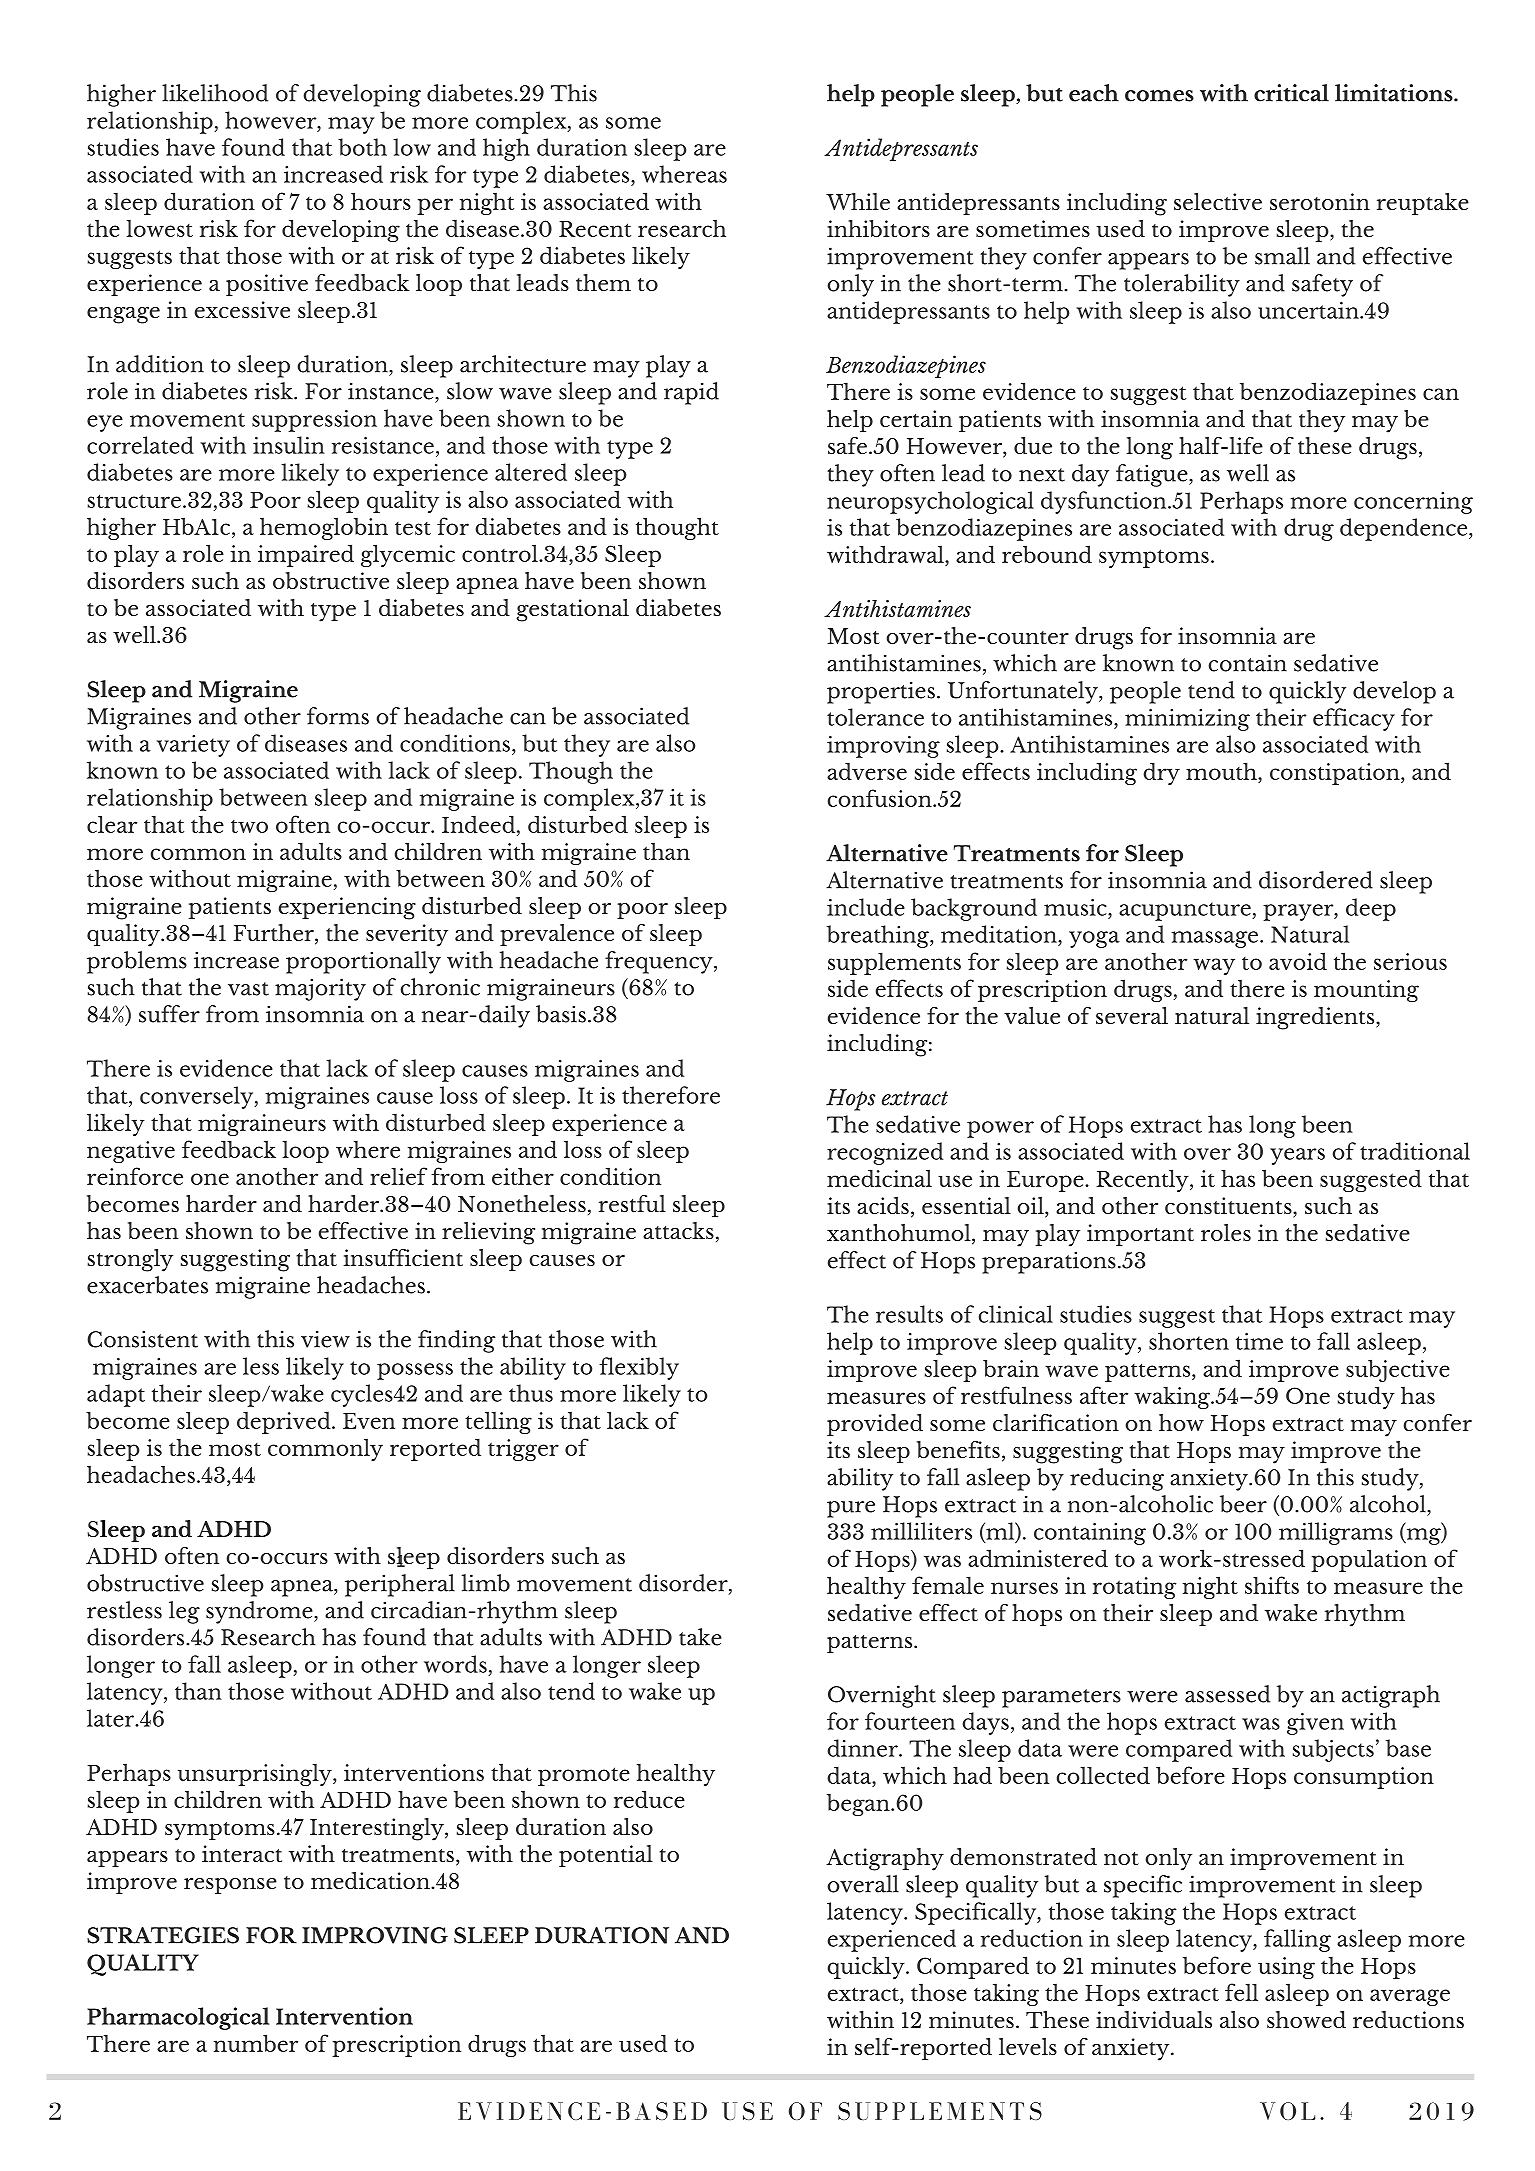 The image size is (1535, 2171). What do you see at coordinates (881, 692) in the screenshot?
I see `properties` at bounding box center [881, 692].
